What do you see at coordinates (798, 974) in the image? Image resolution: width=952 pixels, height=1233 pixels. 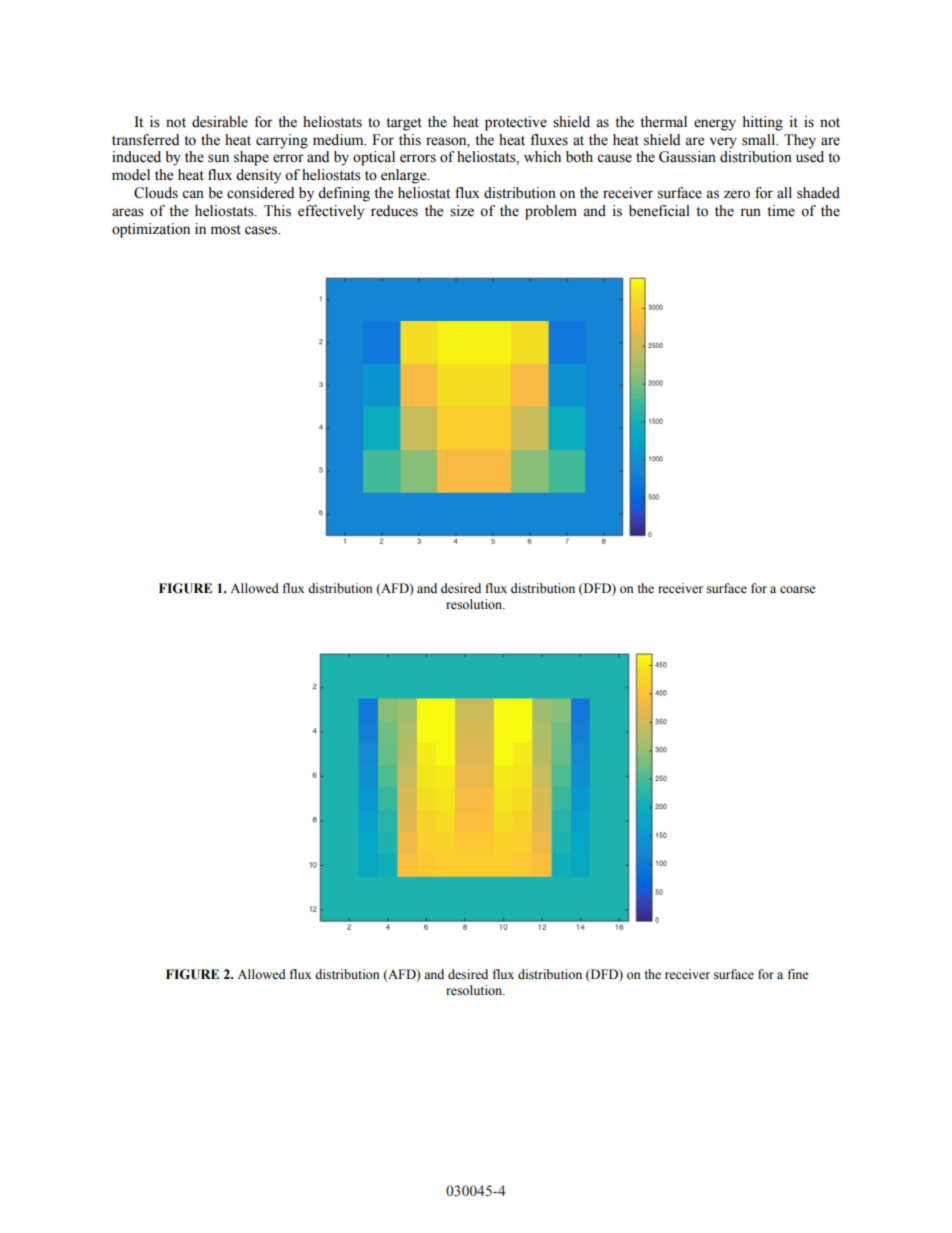 I see `fine` at bounding box center [798, 974].
